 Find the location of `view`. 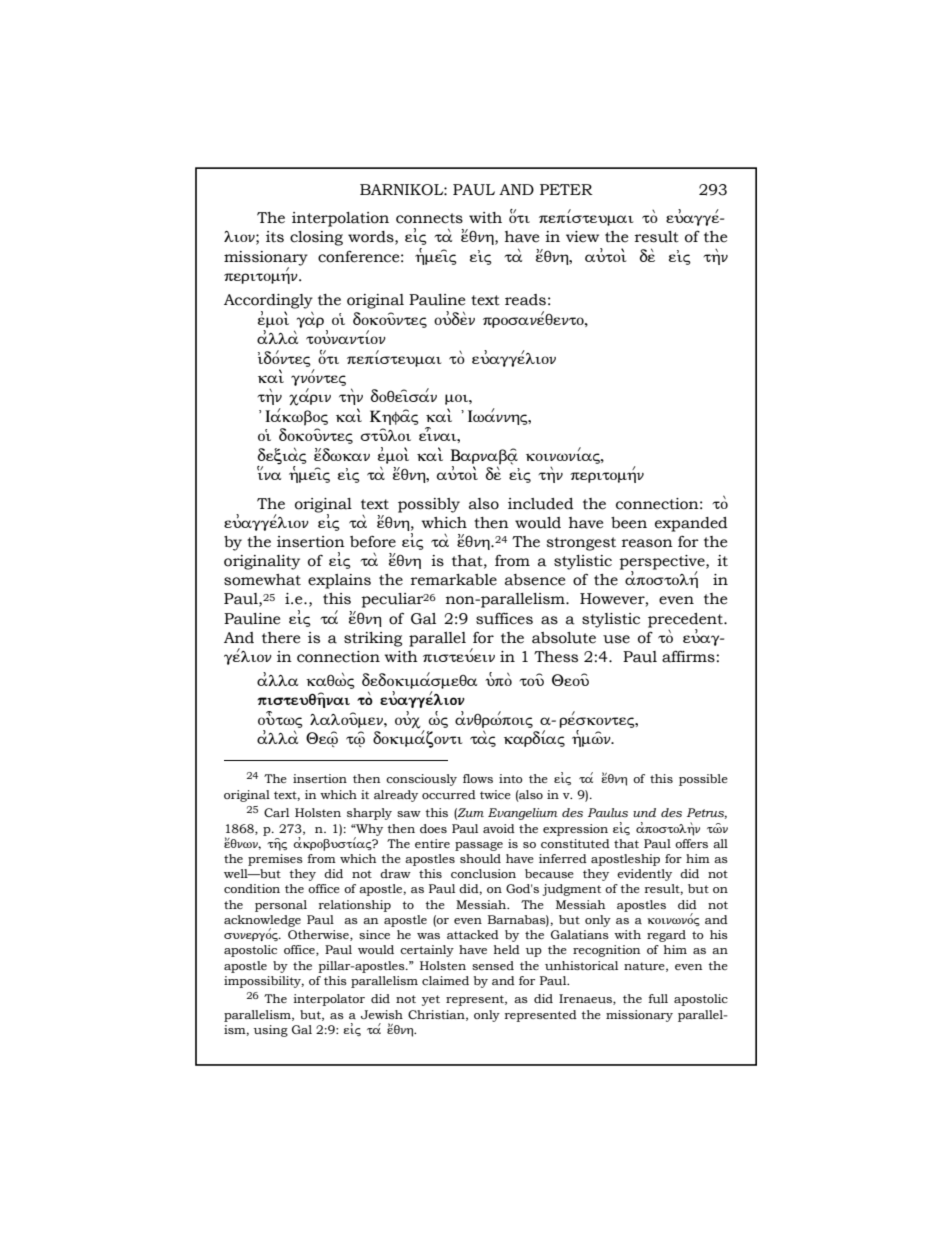

view is located at coordinates (582, 237).
